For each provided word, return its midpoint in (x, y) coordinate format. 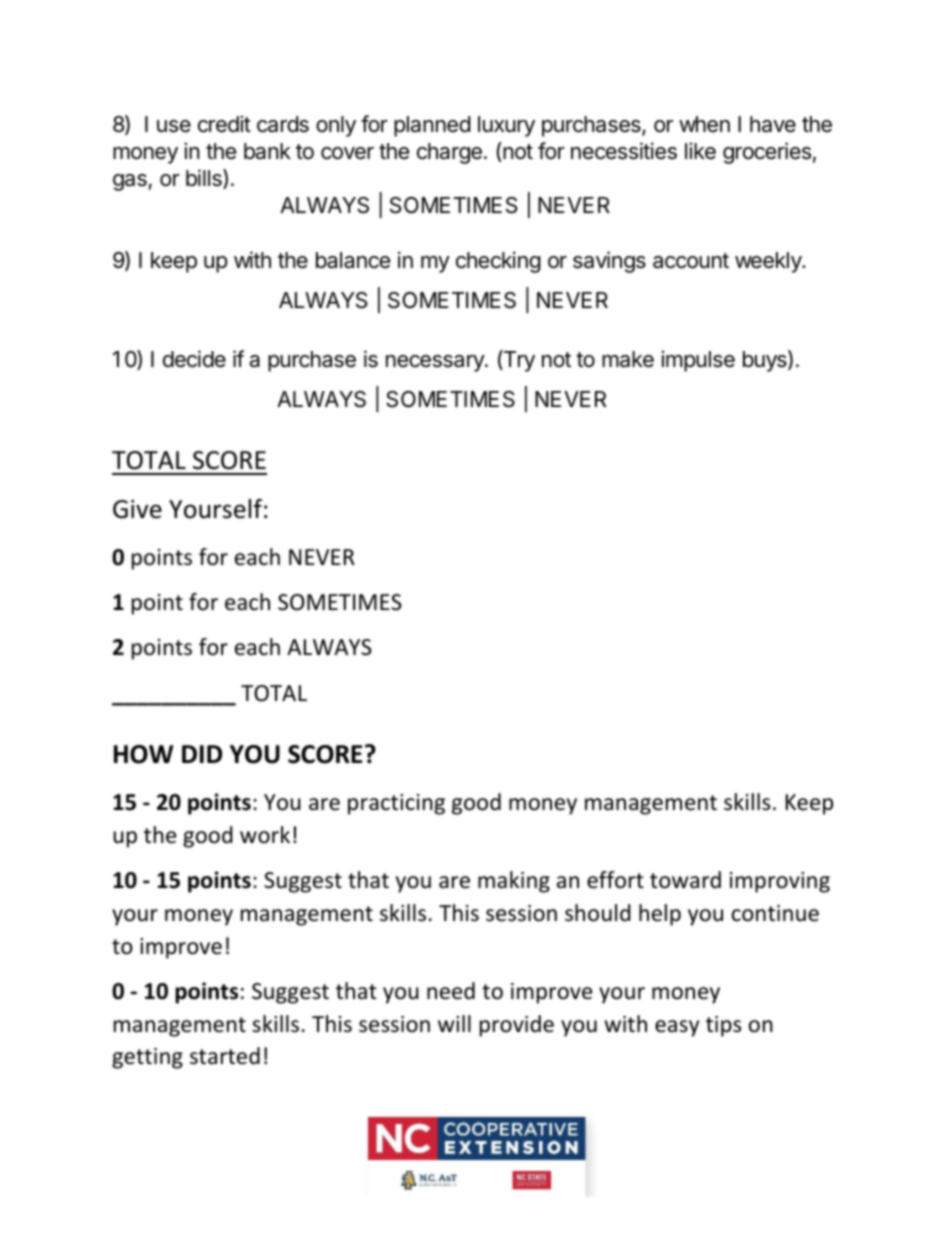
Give (137, 509)
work (265, 835)
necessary (436, 363)
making (514, 882)
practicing (396, 804)
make (628, 359)
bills (205, 179)
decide (194, 359)
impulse (698, 361)
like (700, 151)
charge (449, 153)
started (225, 1056)
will (454, 1023)
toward (685, 880)
